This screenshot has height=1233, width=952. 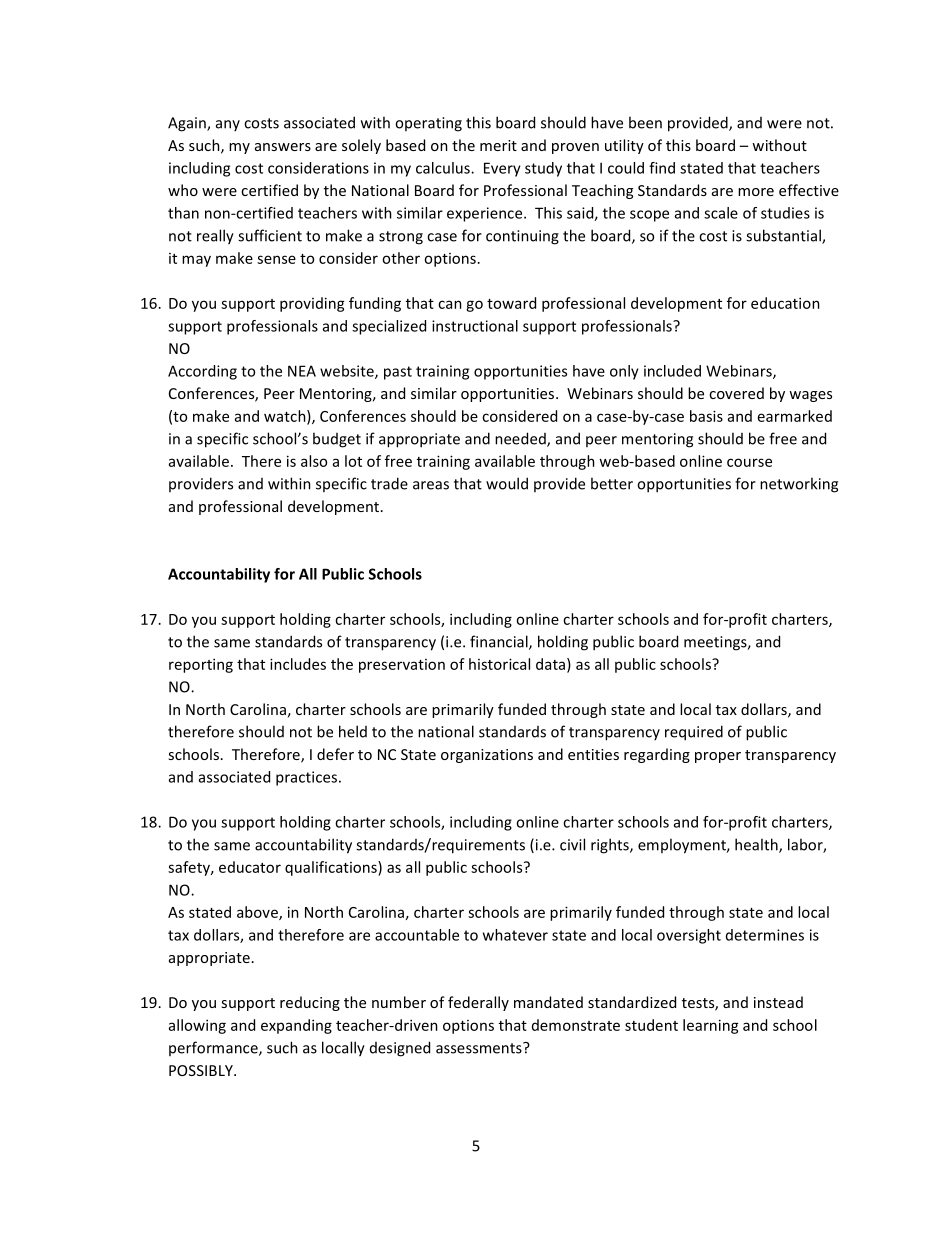 What do you see at coordinates (296, 1026) in the screenshot?
I see `expanding` at bounding box center [296, 1026].
